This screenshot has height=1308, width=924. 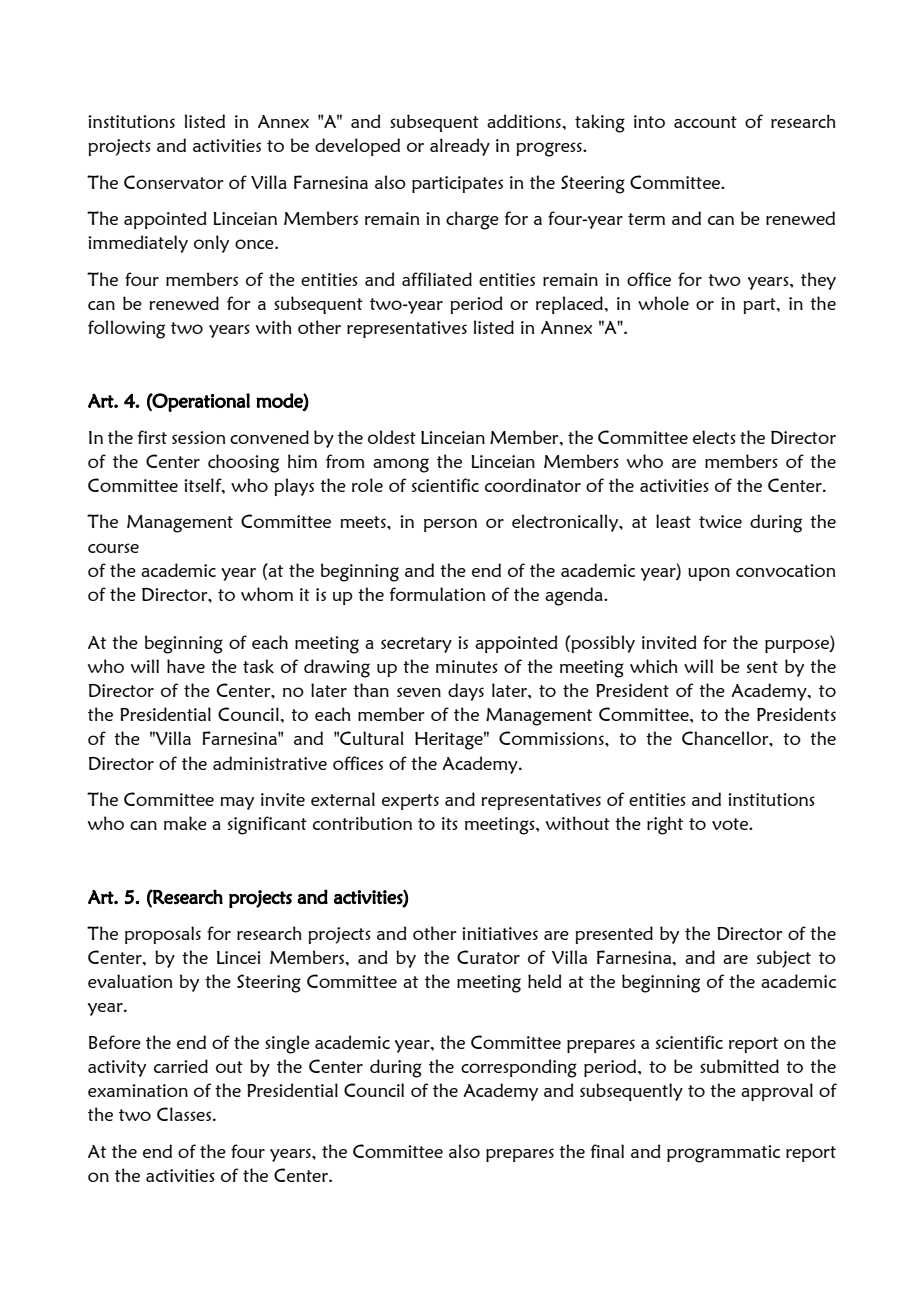 What do you see at coordinates (654, 666) in the screenshot?
I see `which` at bounding box center [654, 666].
